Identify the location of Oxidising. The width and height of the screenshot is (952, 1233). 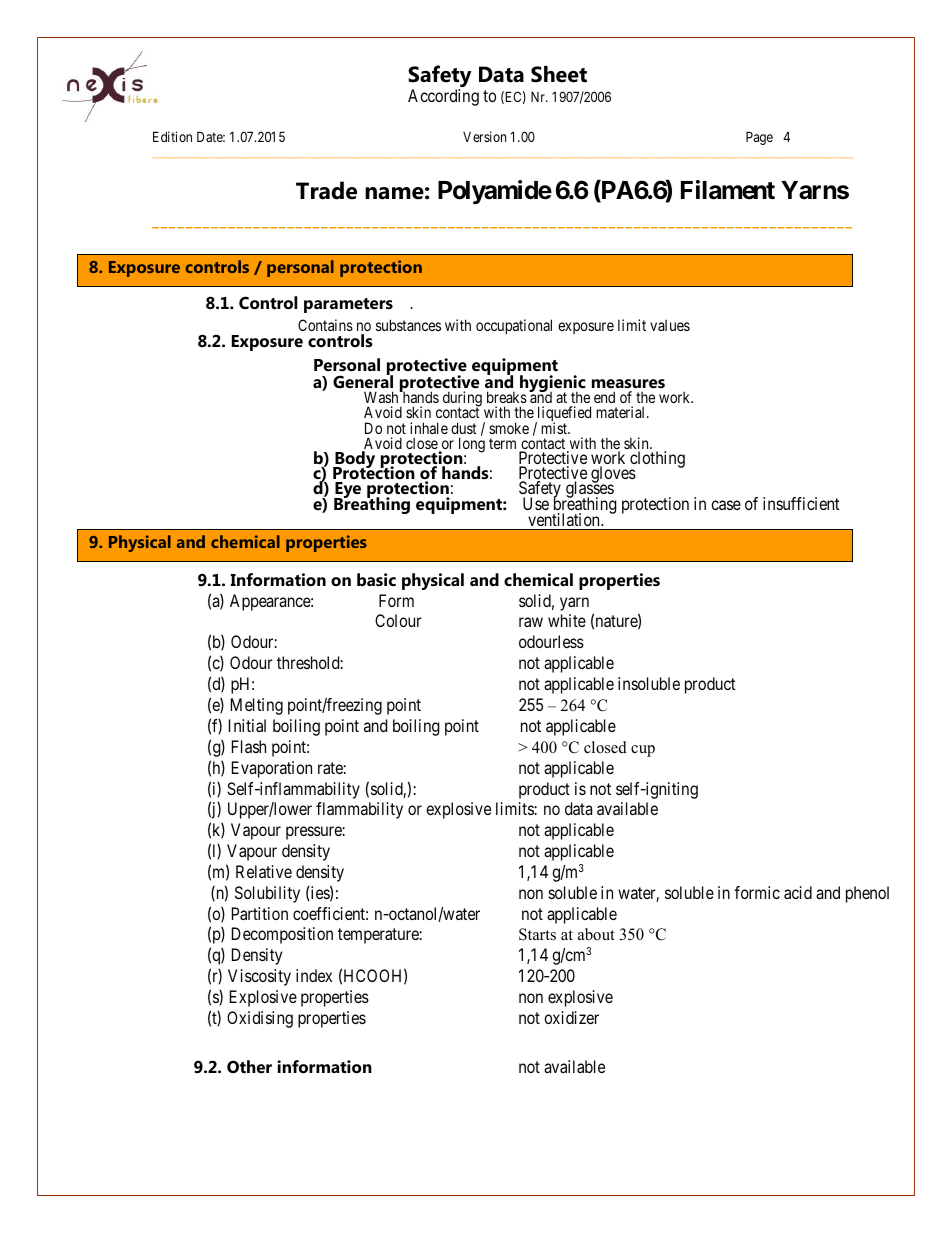
(260, 1019).
